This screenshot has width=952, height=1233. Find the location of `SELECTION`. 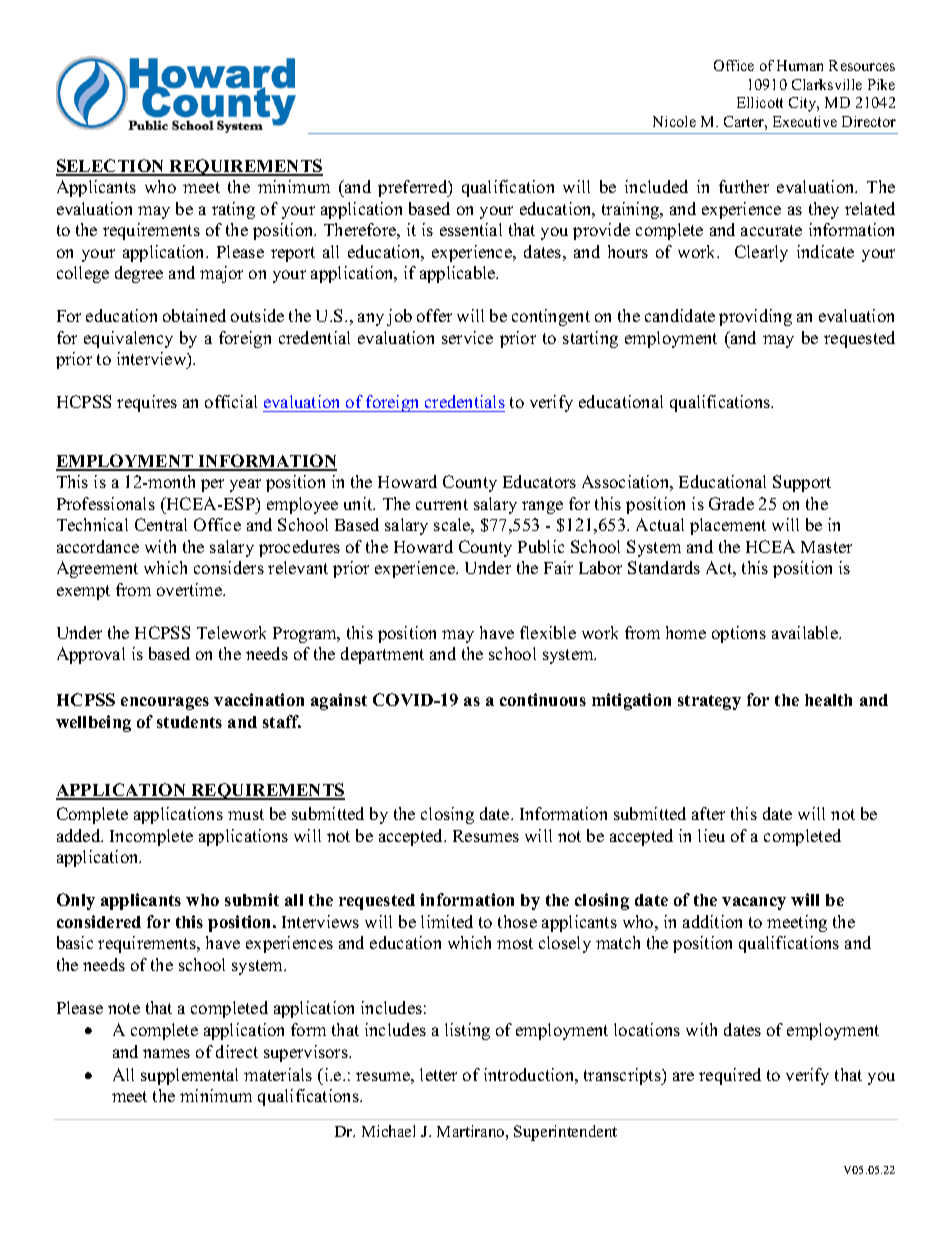

SELECTION is located at coordinates (111, 167).
